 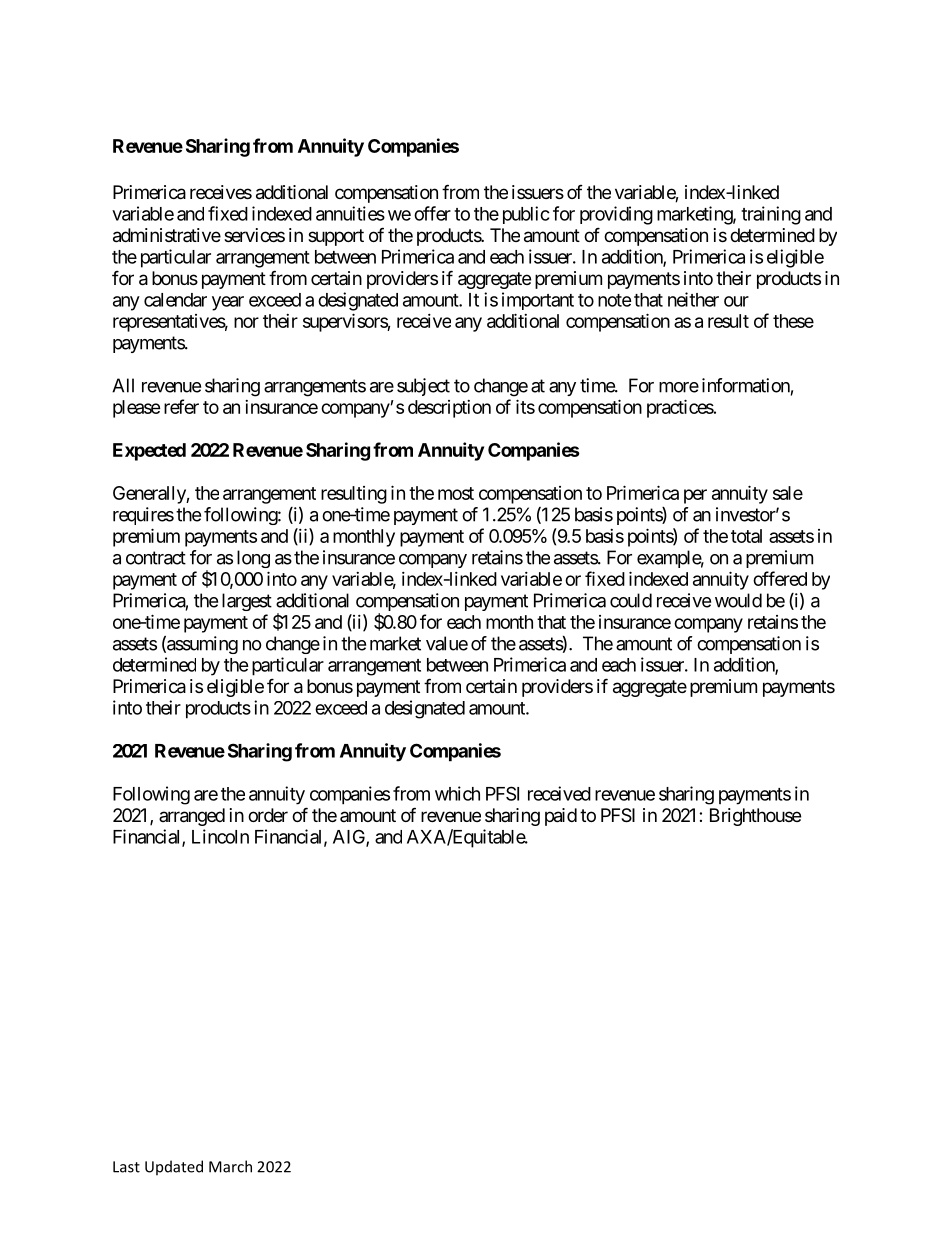 I want to click on which, so click(x=457, y=793).
